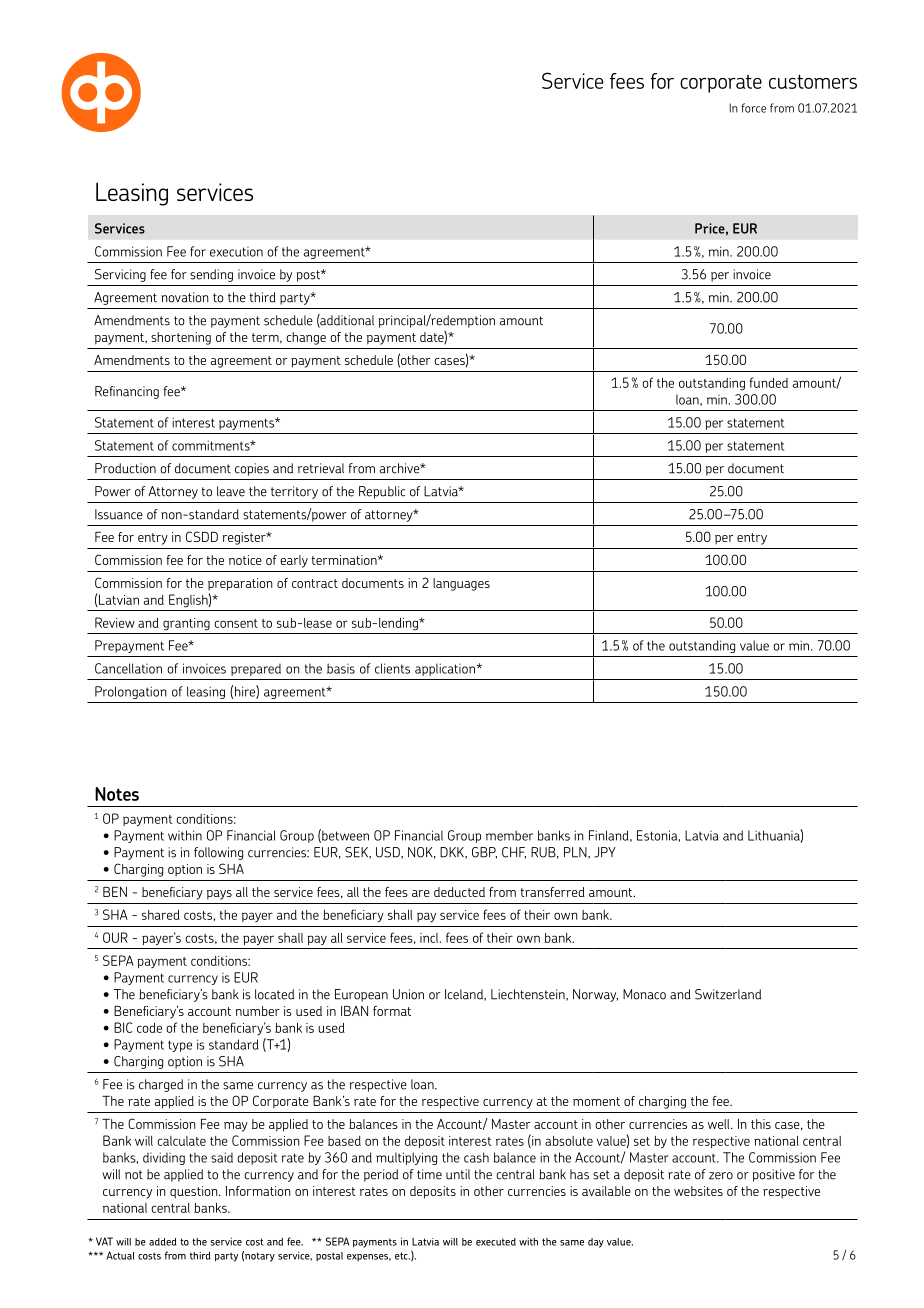  I want to click on following, so click(218, 853).
